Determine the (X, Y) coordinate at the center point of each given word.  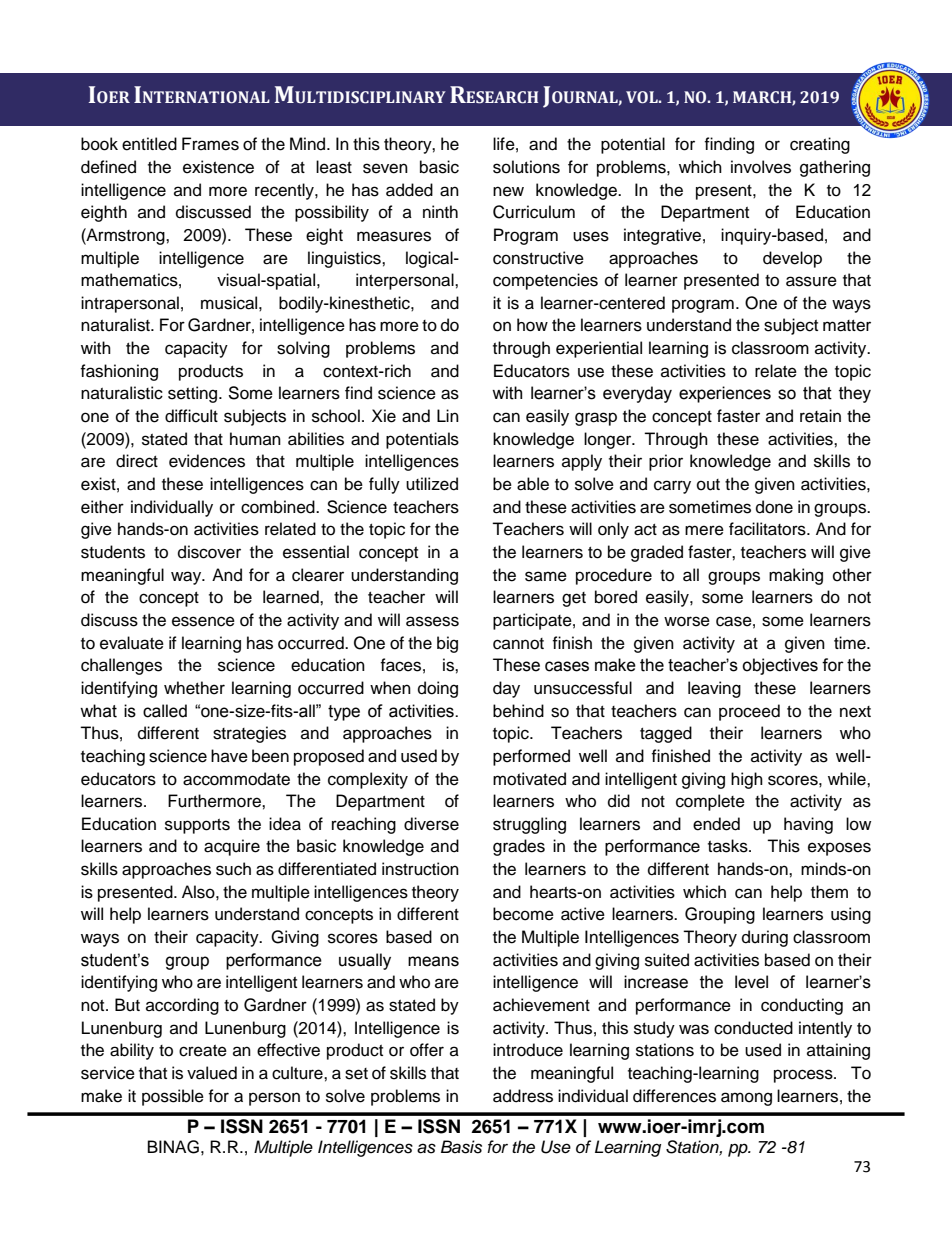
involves (761, 167)
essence (203, 621)
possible (173, 1097)
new (508, 191)
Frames (210, 144)
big (447, 644)
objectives (780, 666)
